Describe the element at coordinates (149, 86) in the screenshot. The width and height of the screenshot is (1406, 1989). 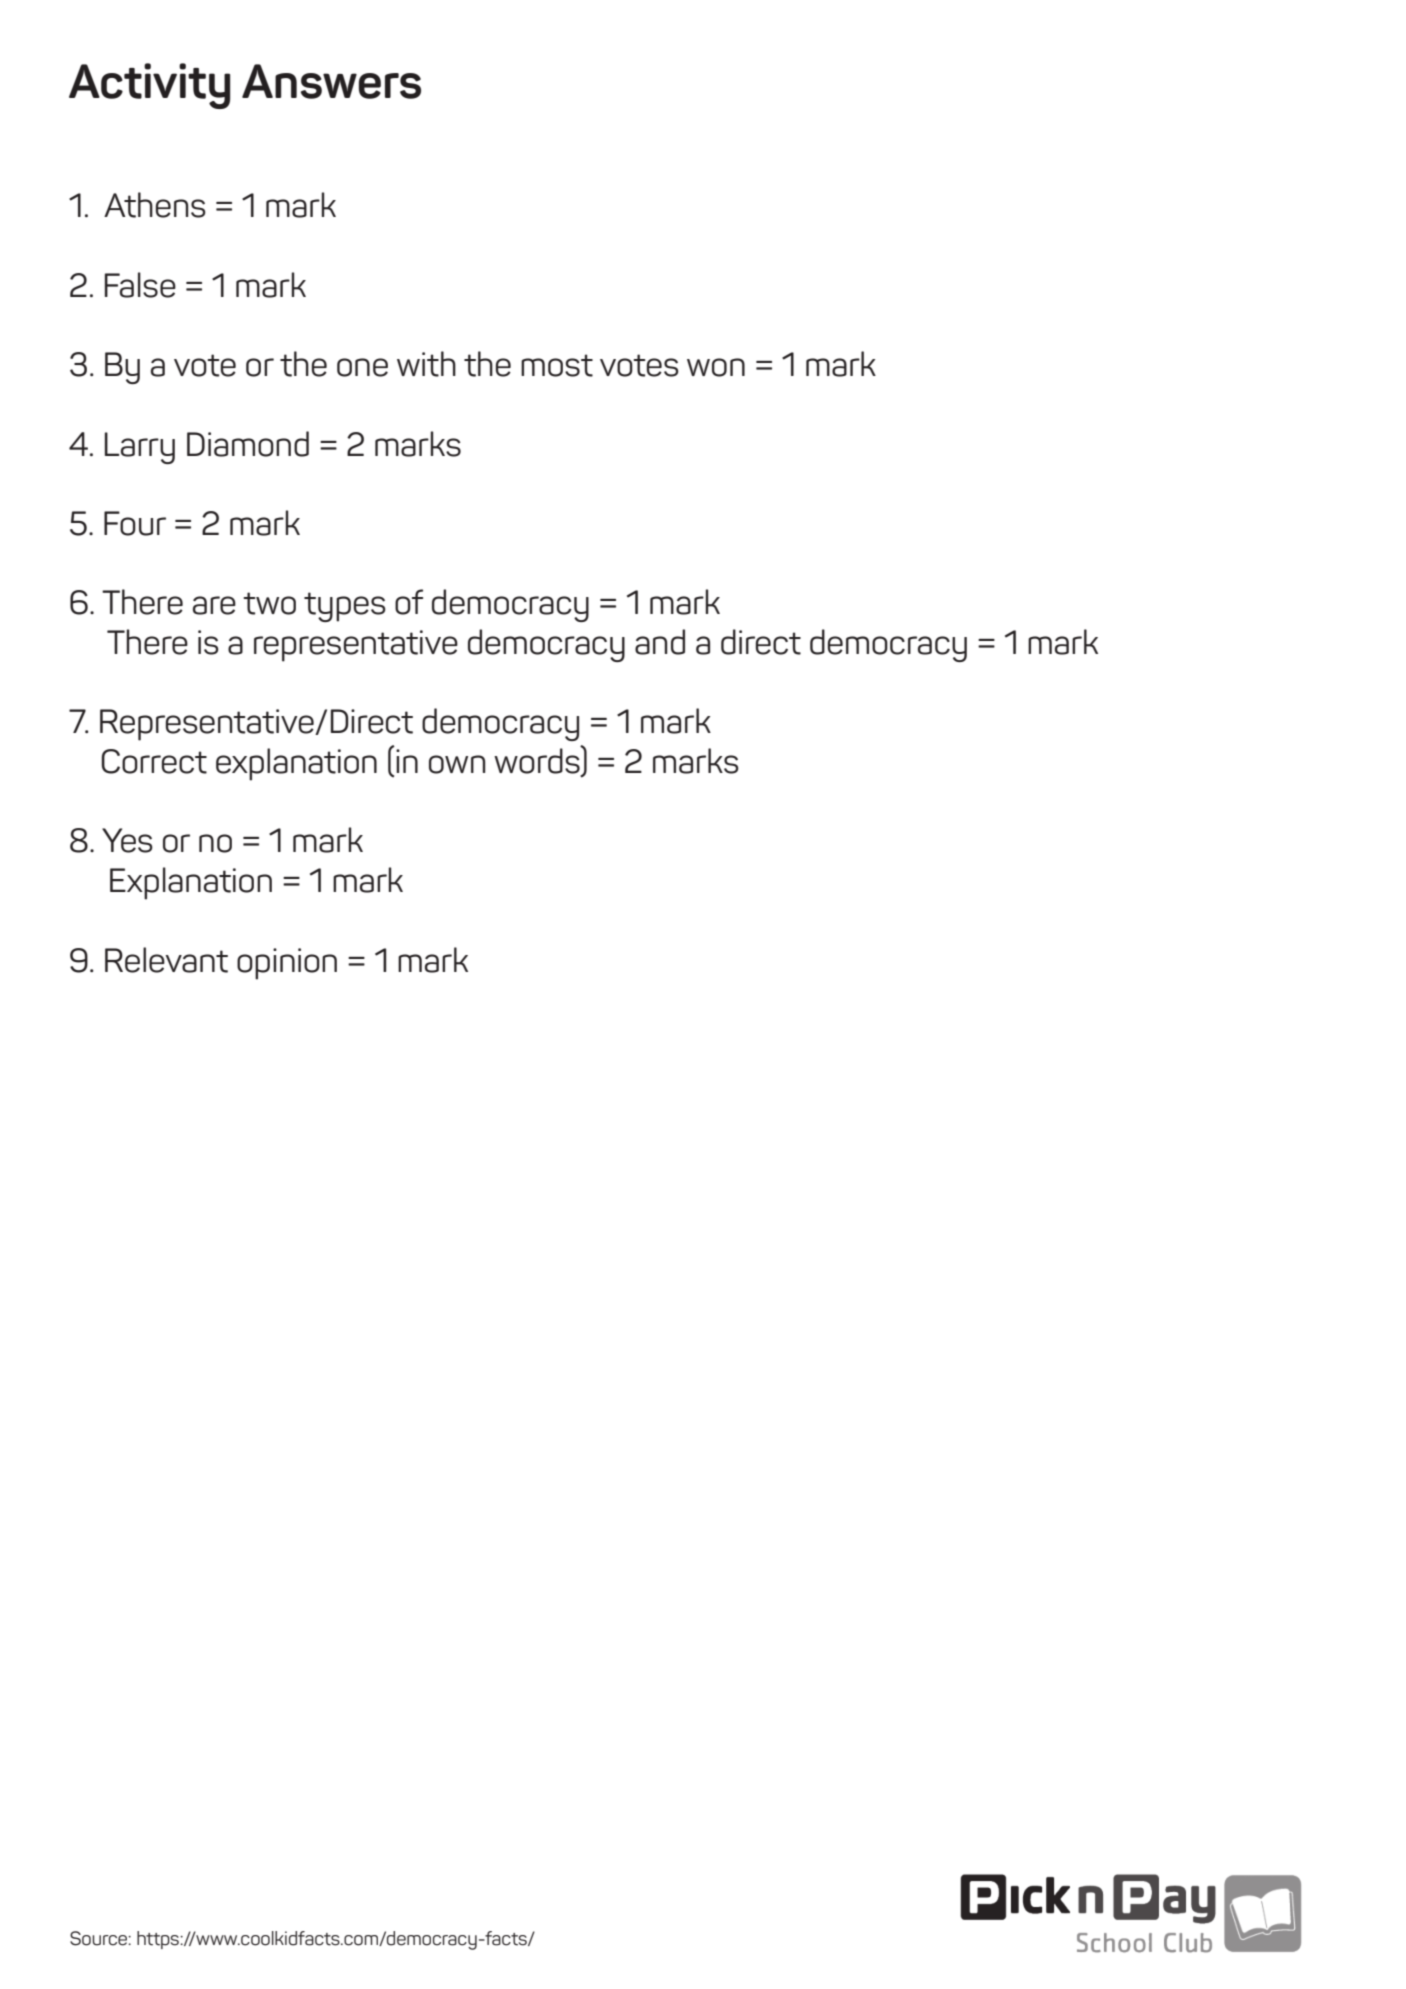
I see `Activity` at that location.
